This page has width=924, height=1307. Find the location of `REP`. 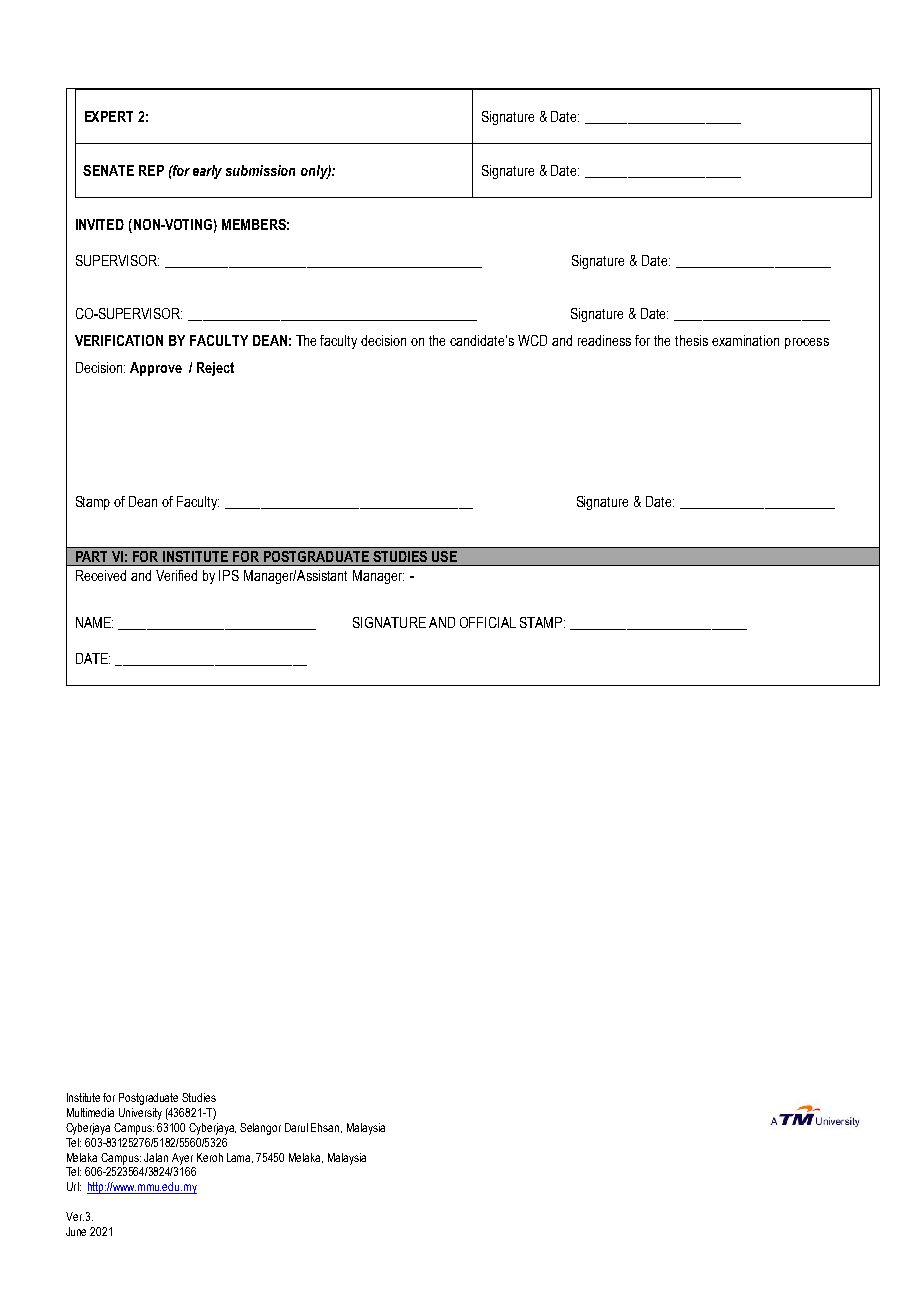

REP is located at coordinates (151, 170).
